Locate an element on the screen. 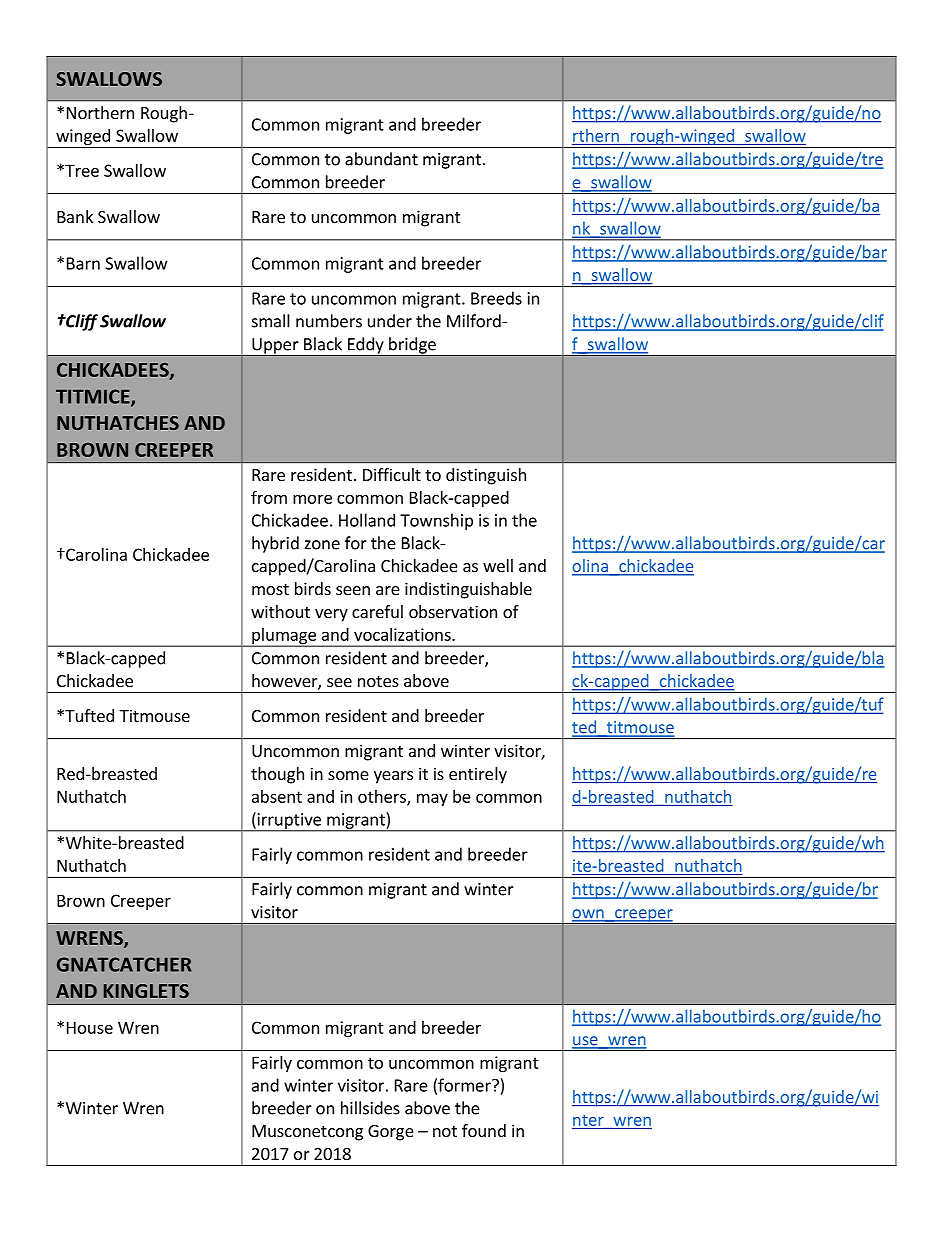 The height and width of the screenshot is (1233, 952). entirely is located at coordinates (478, 775).
